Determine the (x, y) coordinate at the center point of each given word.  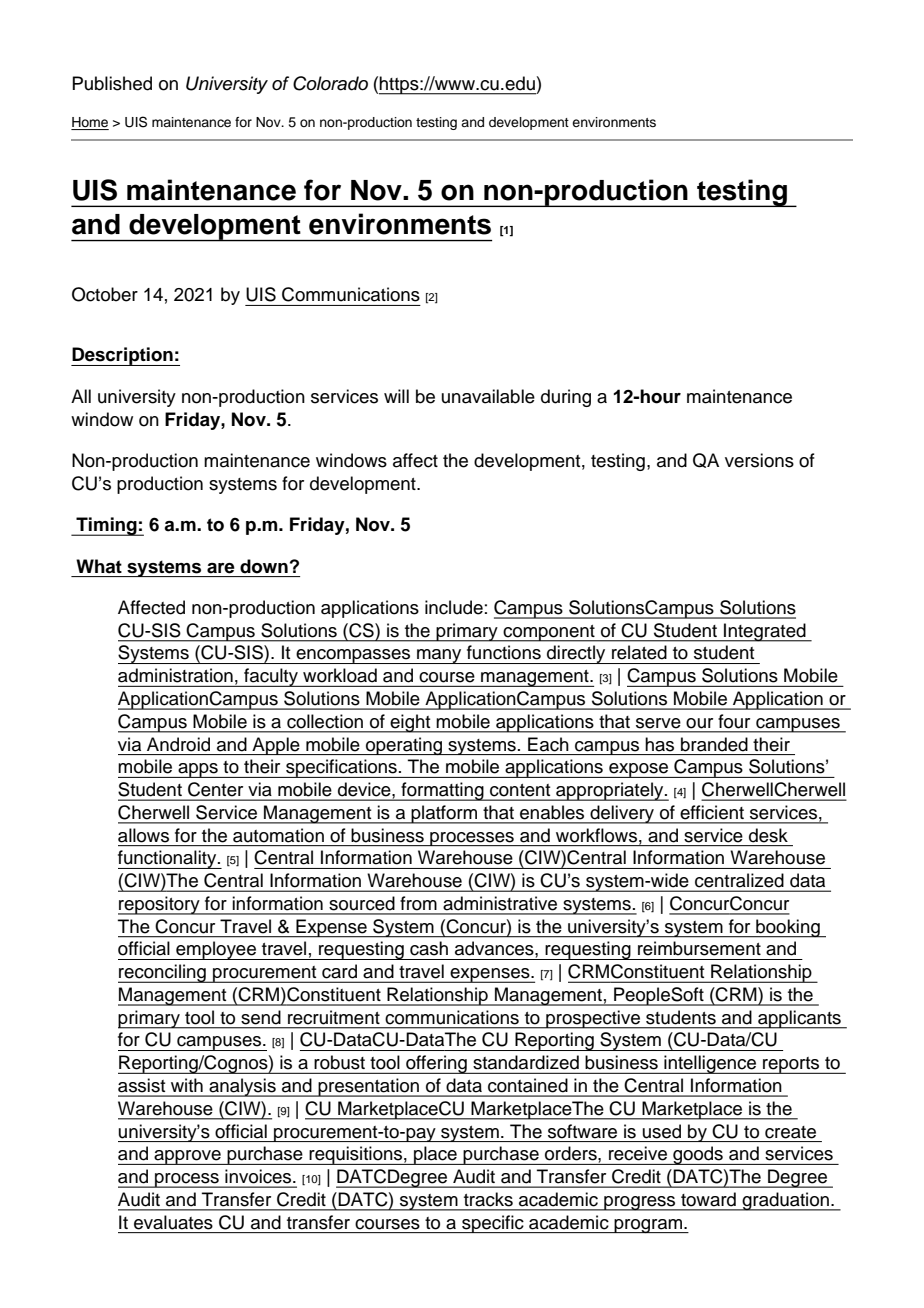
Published (112, 83)
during (566, 398)
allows (143, 835)
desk (768, 835)
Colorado (330, 83)
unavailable (488, 396)
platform (444, 814)
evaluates (173, 1222)
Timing (106, 526)
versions (759, 460)
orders (572, 1153)
